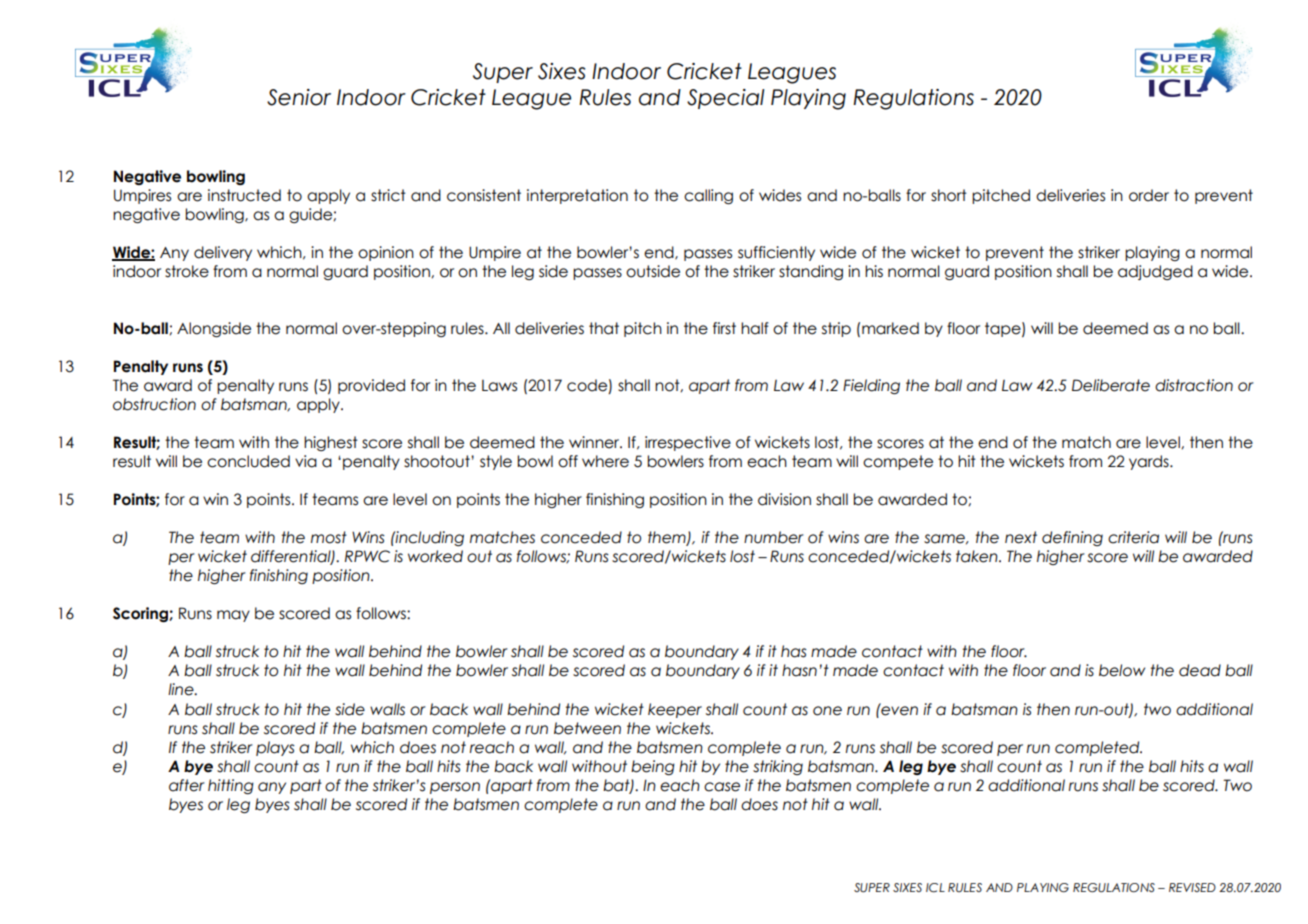 The width and height of the screenshot is (1308, 924). What do you see at coordinates (1149, 195) in the screenshot?
I see `order` at bounding box center [1149, 195].
